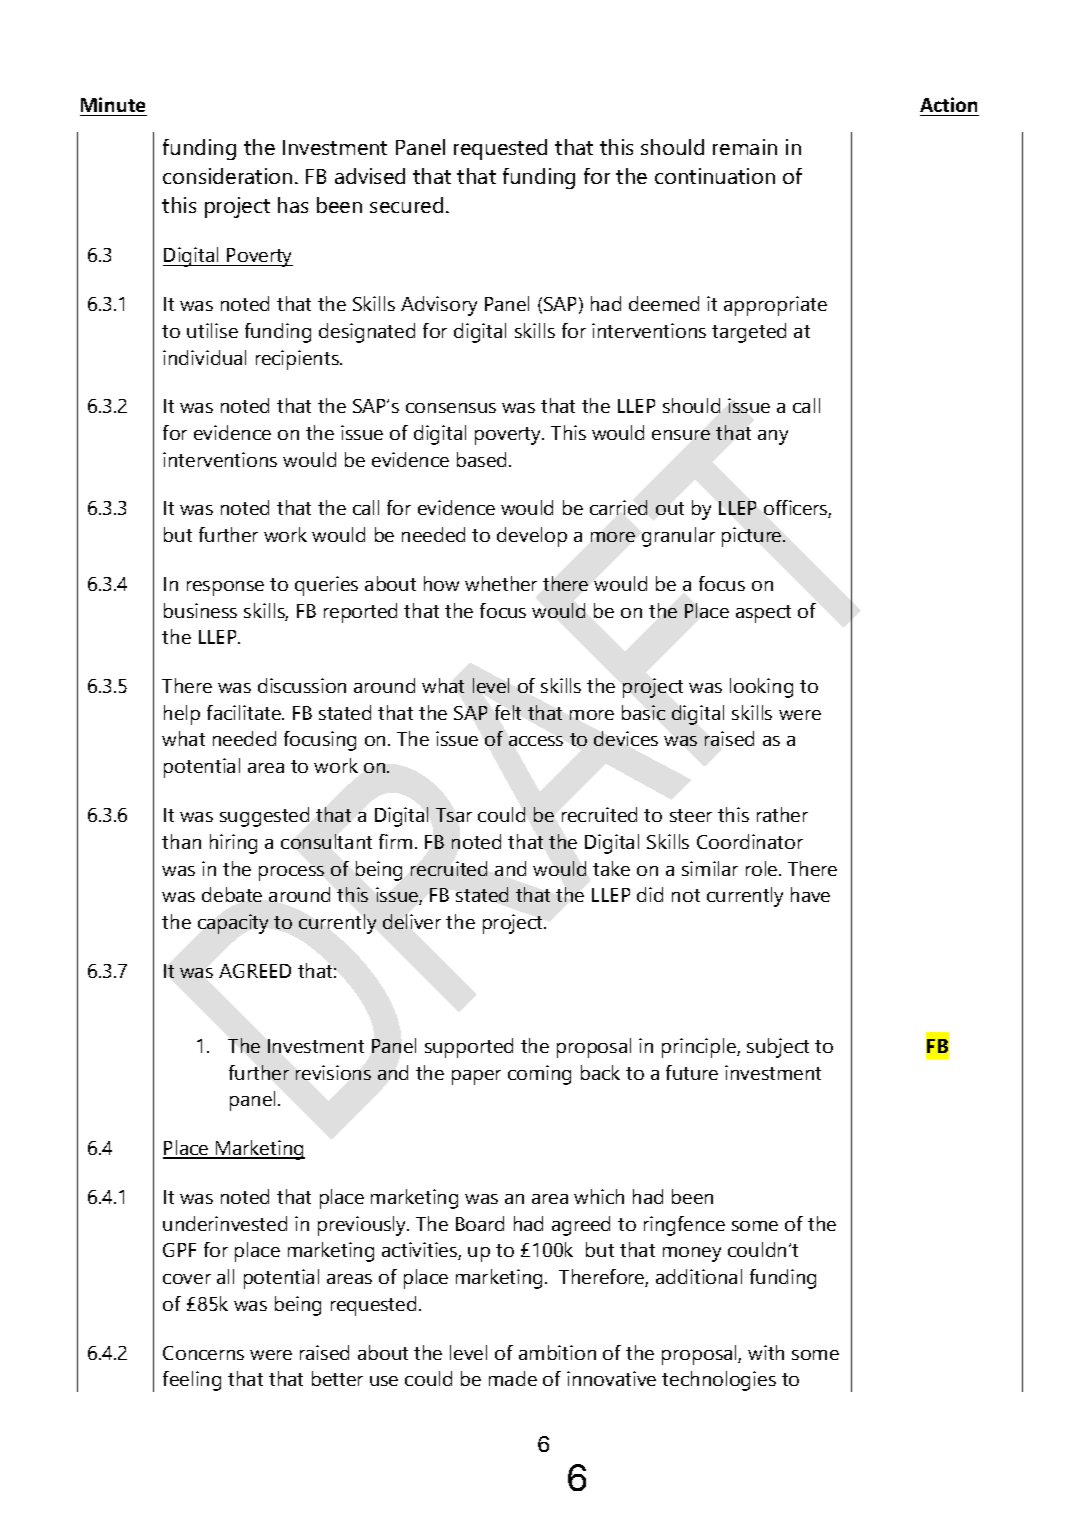 The image size is (1088, 1539). Describe the element at coordinates (745, 147) in the image. I see `remain` at that location.
